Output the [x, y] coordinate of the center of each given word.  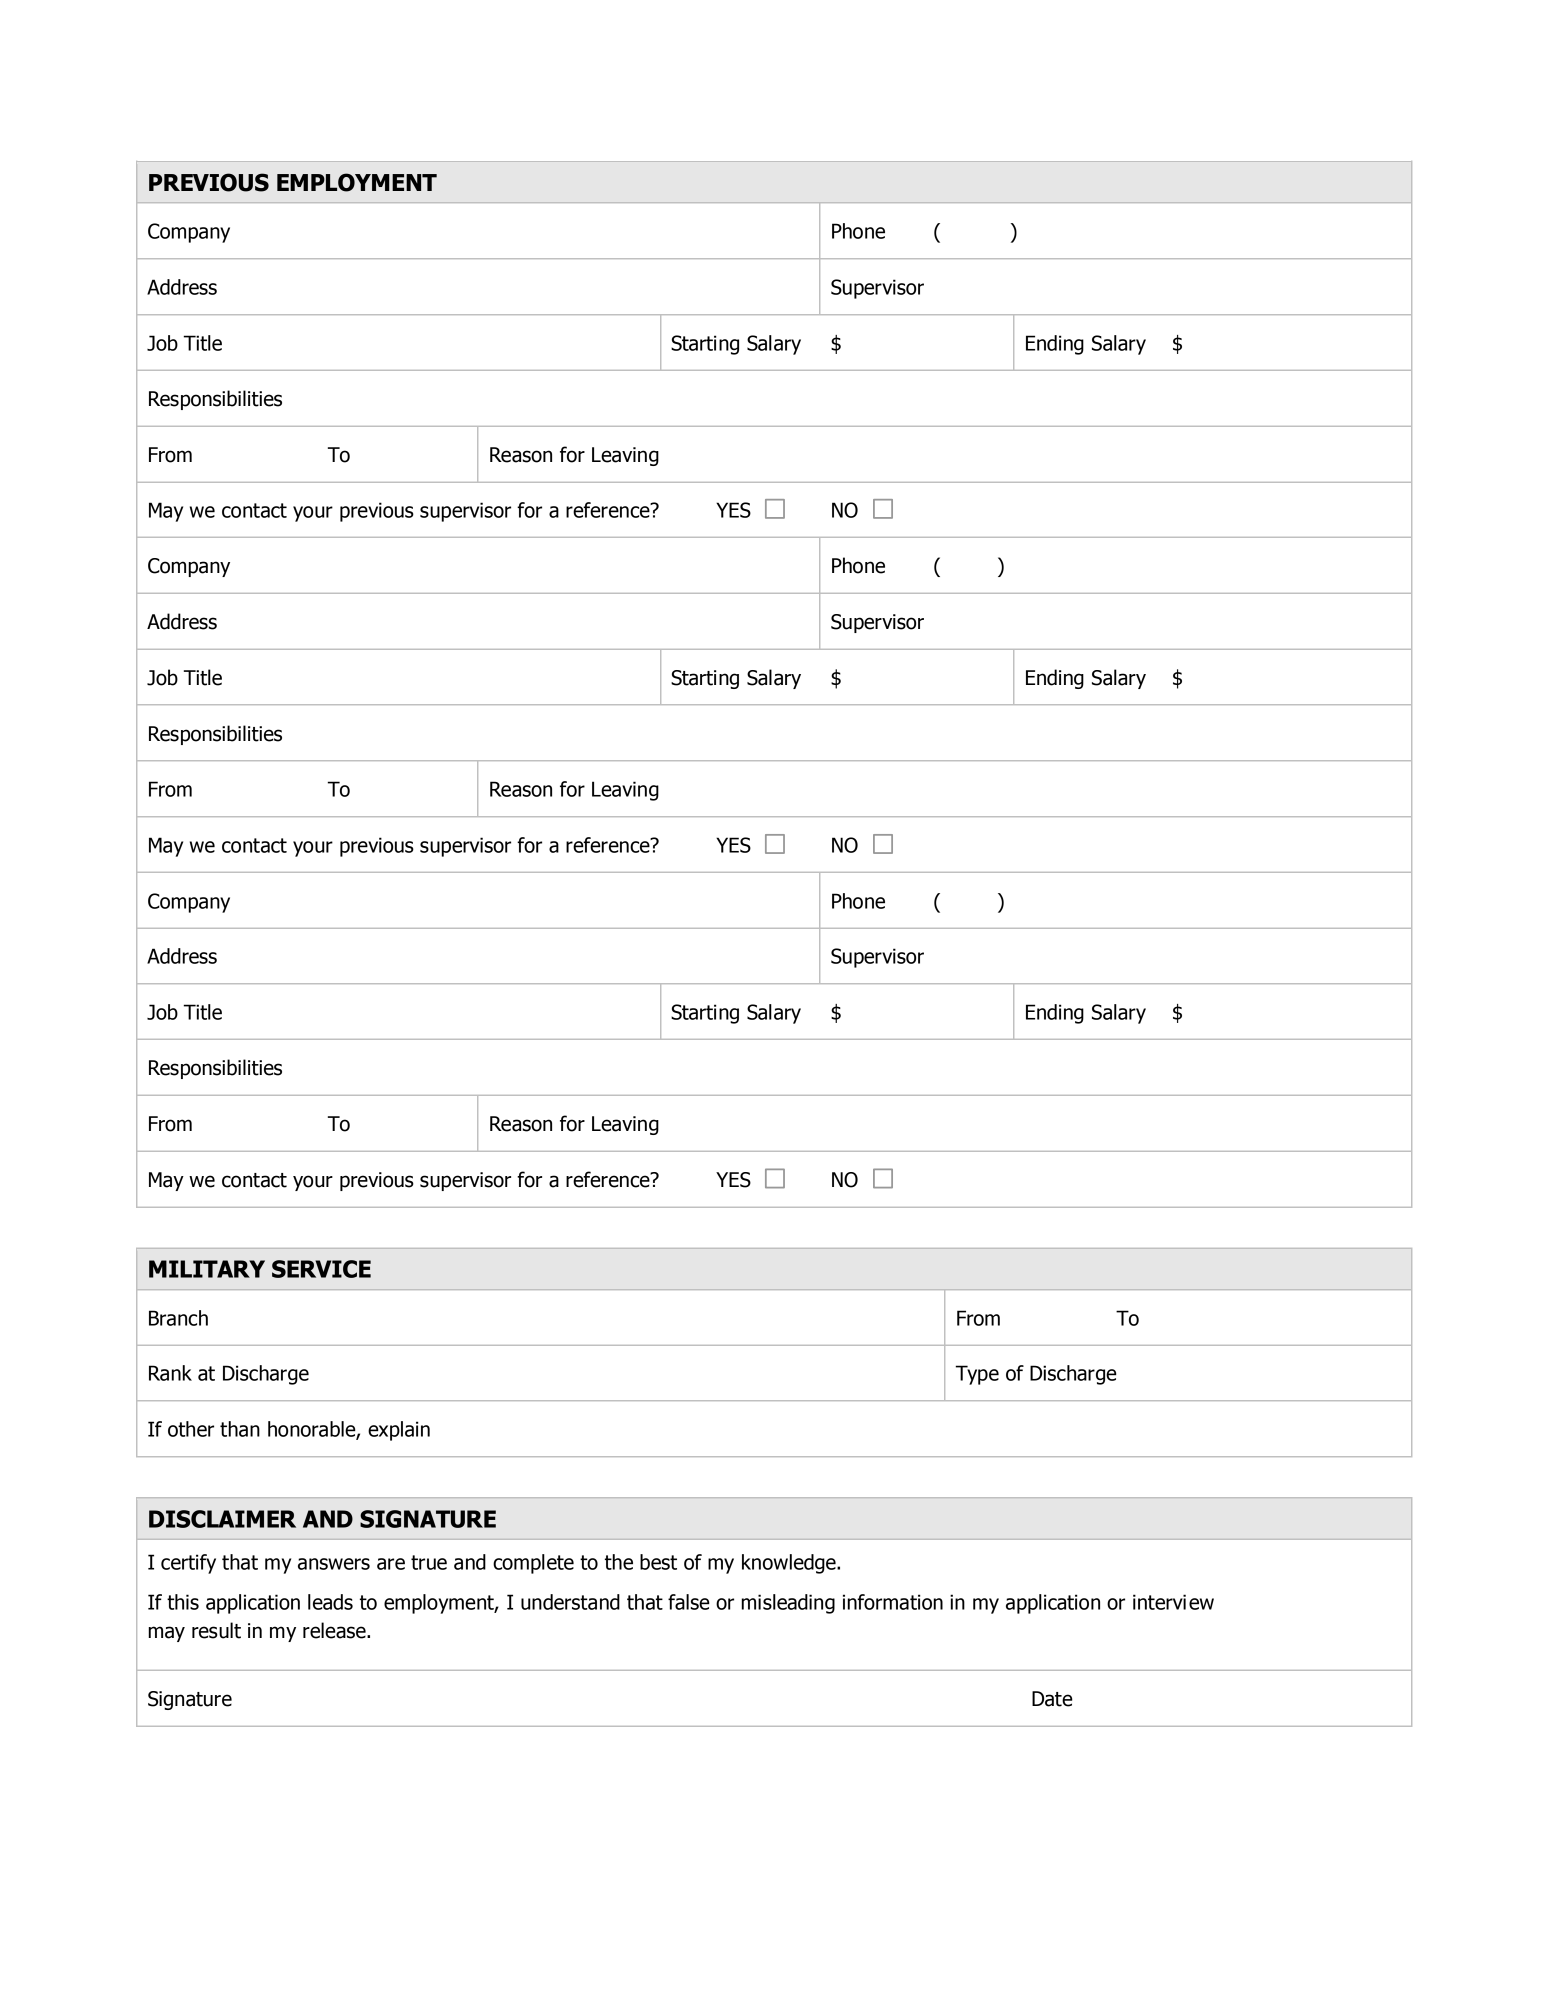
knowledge [790, 1564]
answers [334, 1564]
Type [977, 1375]
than [240, 1429]
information [893, 1602]
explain [399, 1431]
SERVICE [321, 1269]
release [335, 1630]
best [658, 1562]
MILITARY [207, 1269]
